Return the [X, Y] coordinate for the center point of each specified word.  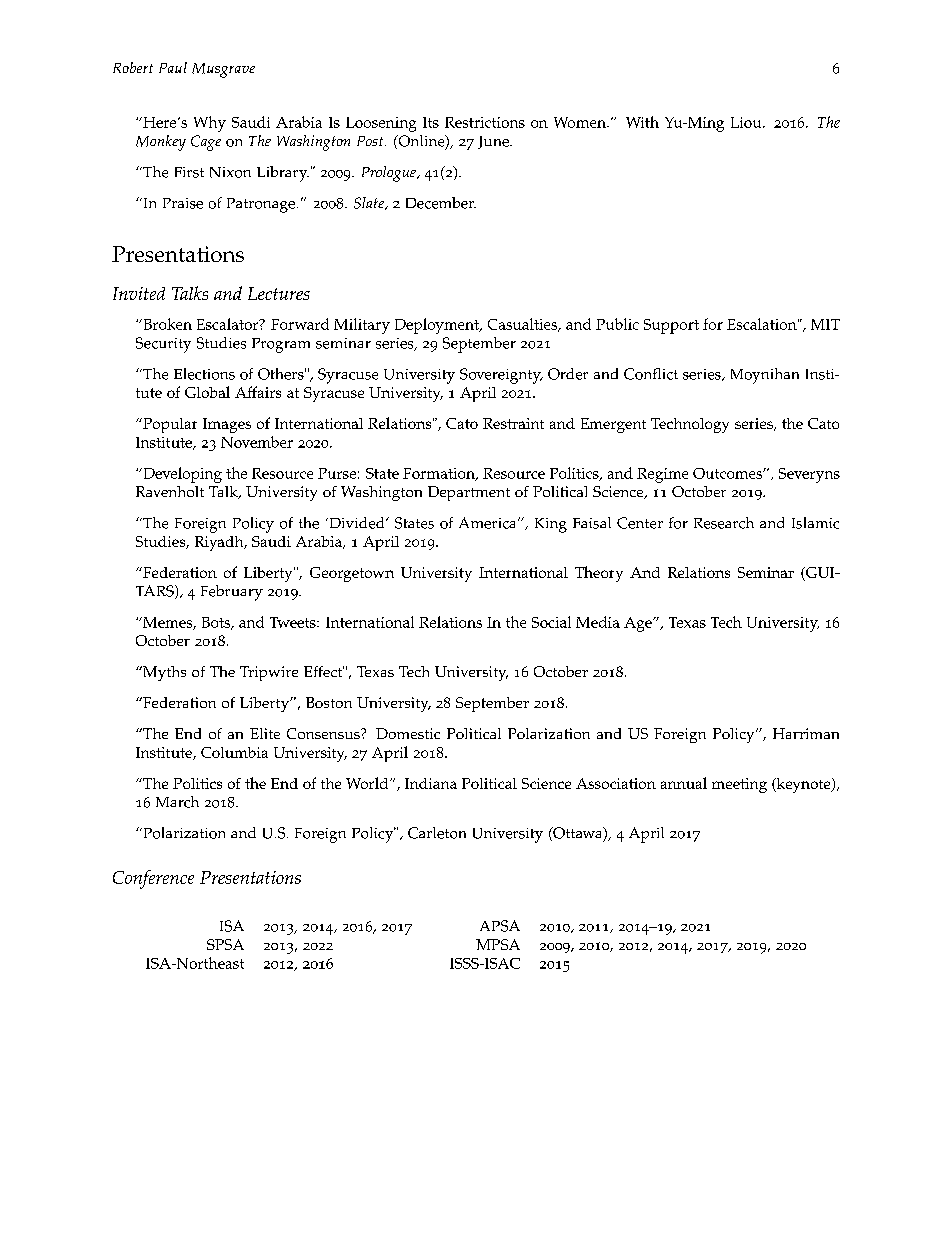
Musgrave [223, 70]
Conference [153, 879]
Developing [181, 475]
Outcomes [728, 473]
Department [469, 493]
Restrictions [485, 122]
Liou [747, 122]
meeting [739, 785]
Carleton [437, 833]
